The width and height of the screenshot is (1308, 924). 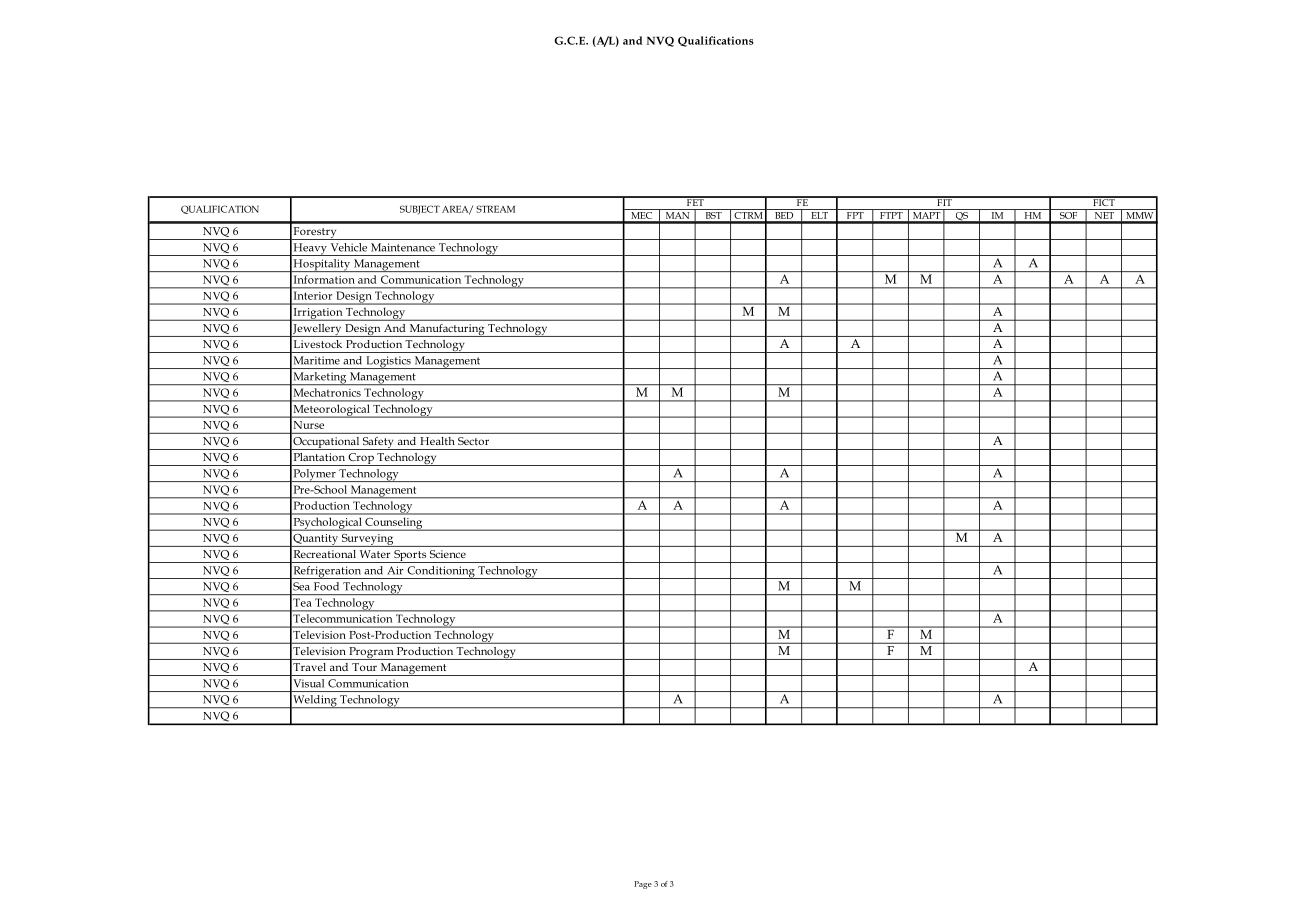 I want to click on Program, so click(x=371, y=653).
